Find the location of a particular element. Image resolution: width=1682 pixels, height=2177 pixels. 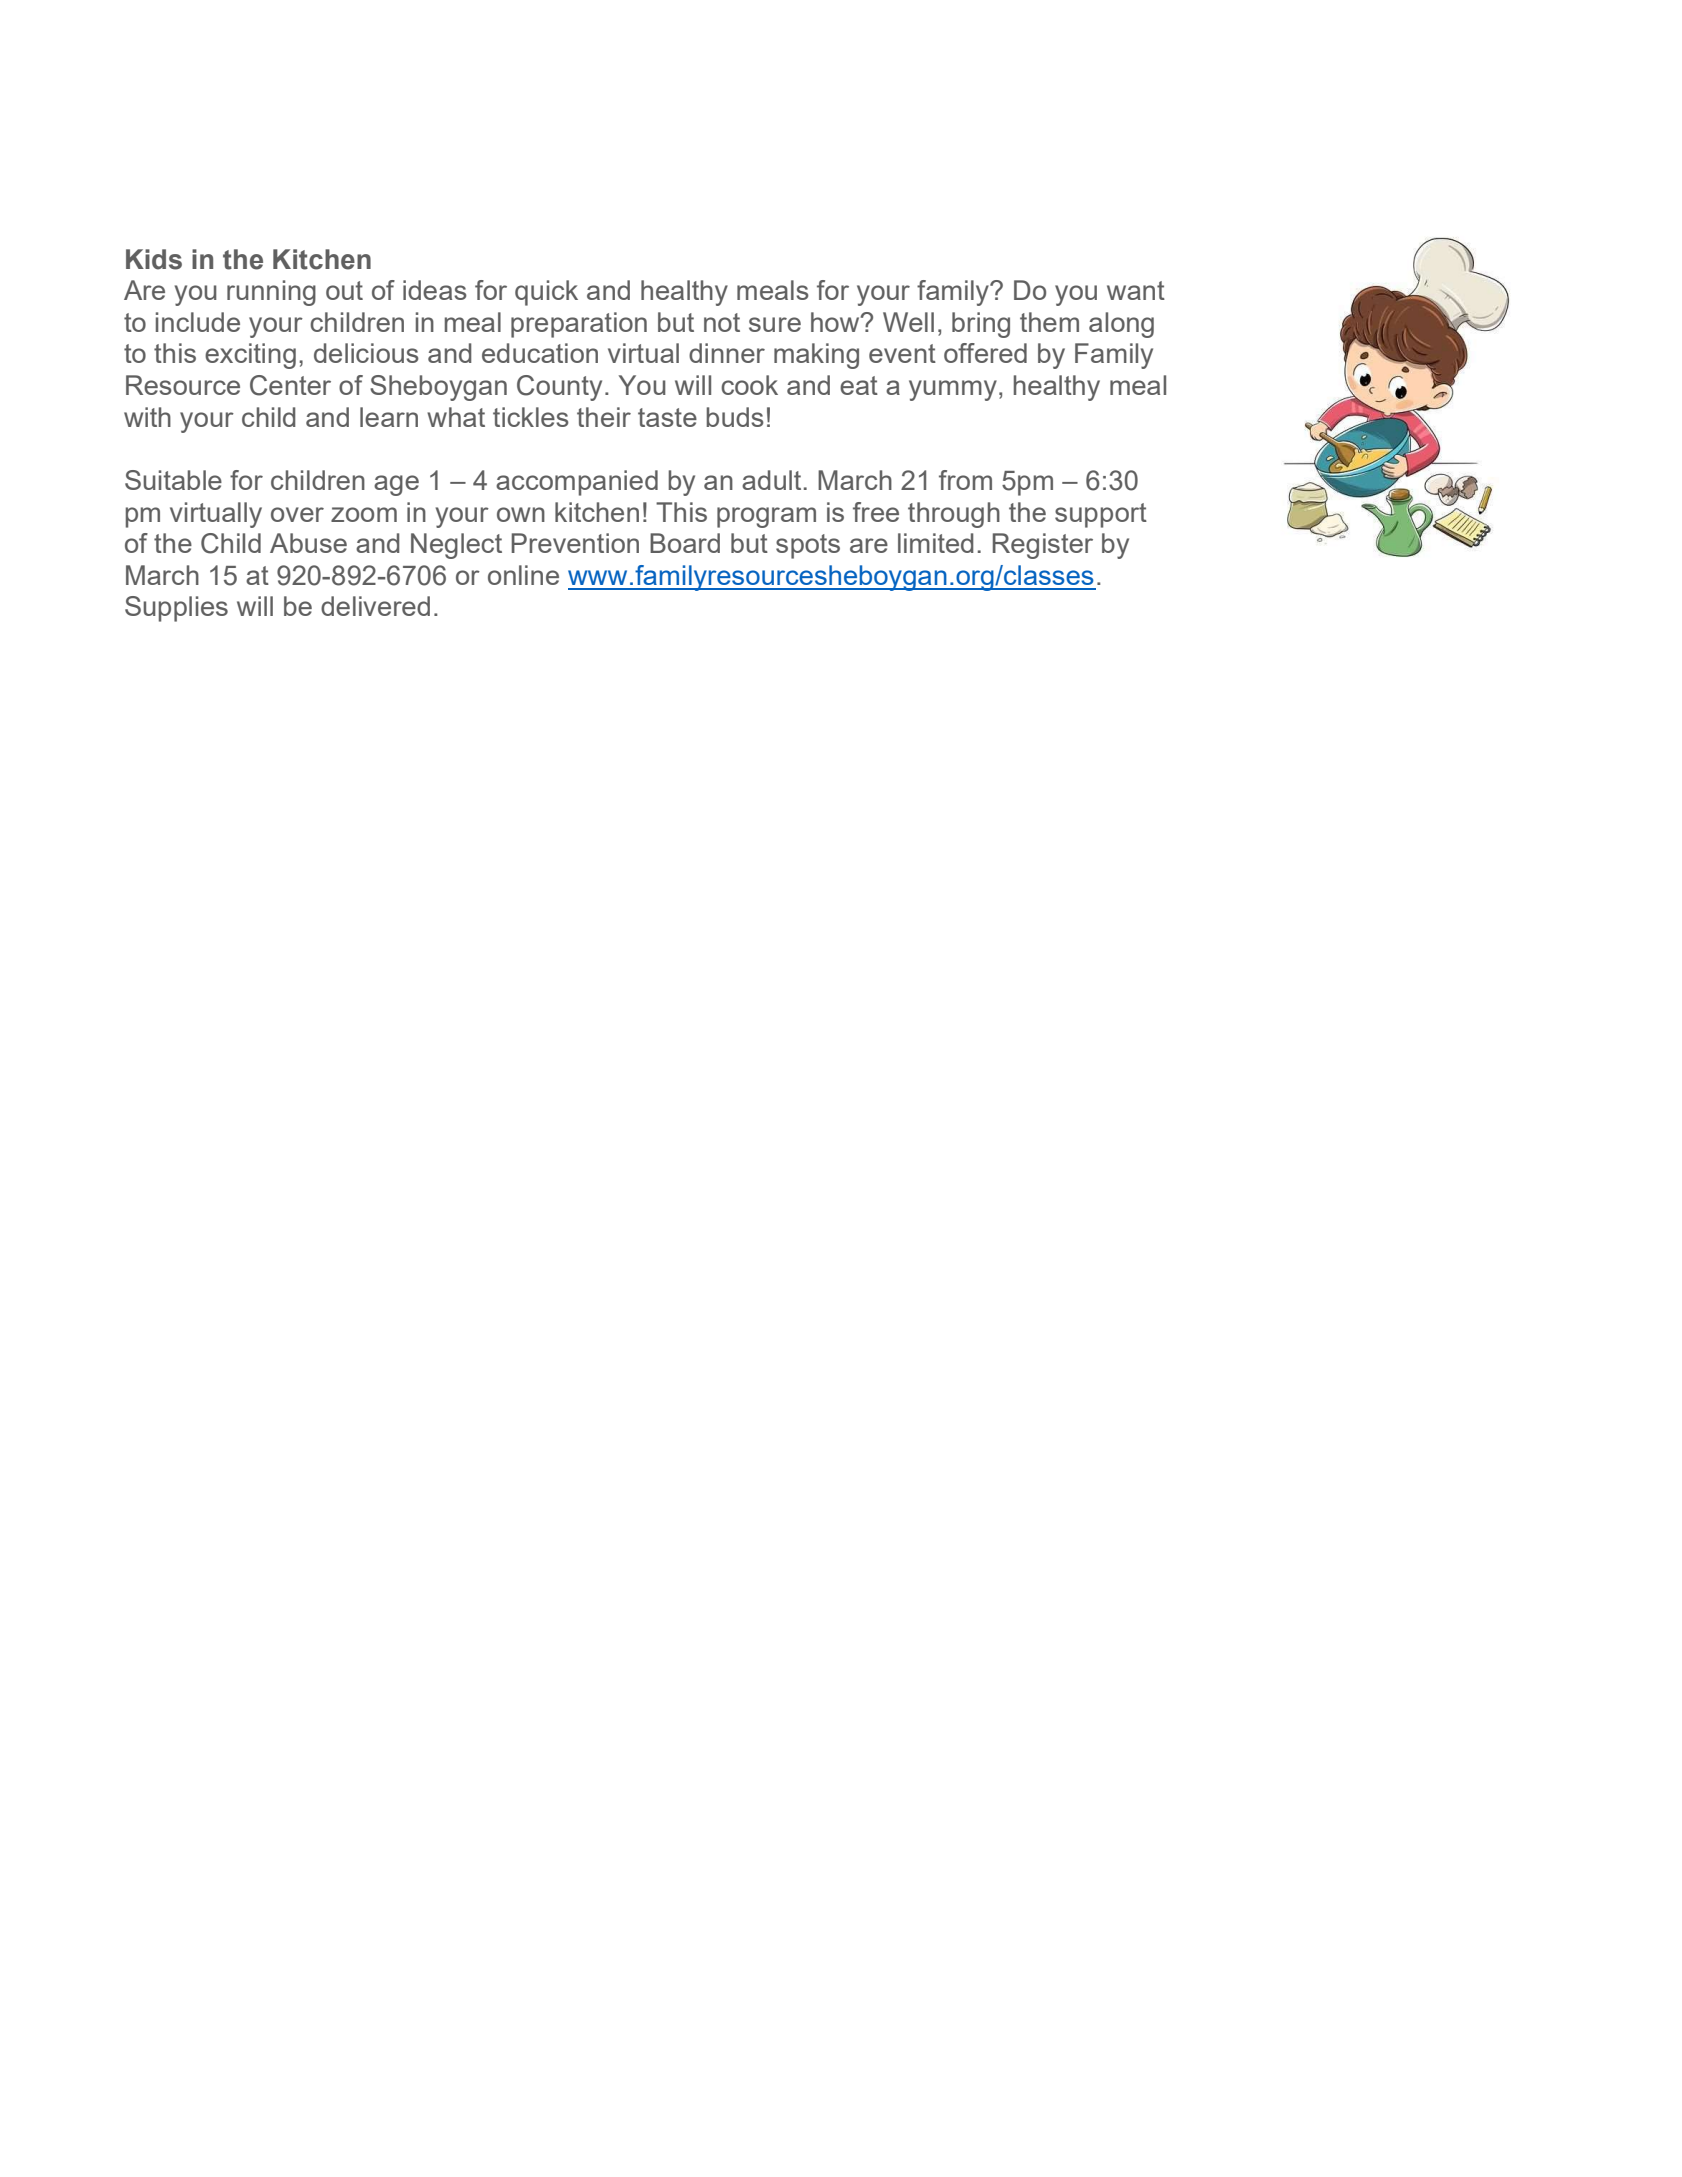

quick is located at coordinates (546, 293).
